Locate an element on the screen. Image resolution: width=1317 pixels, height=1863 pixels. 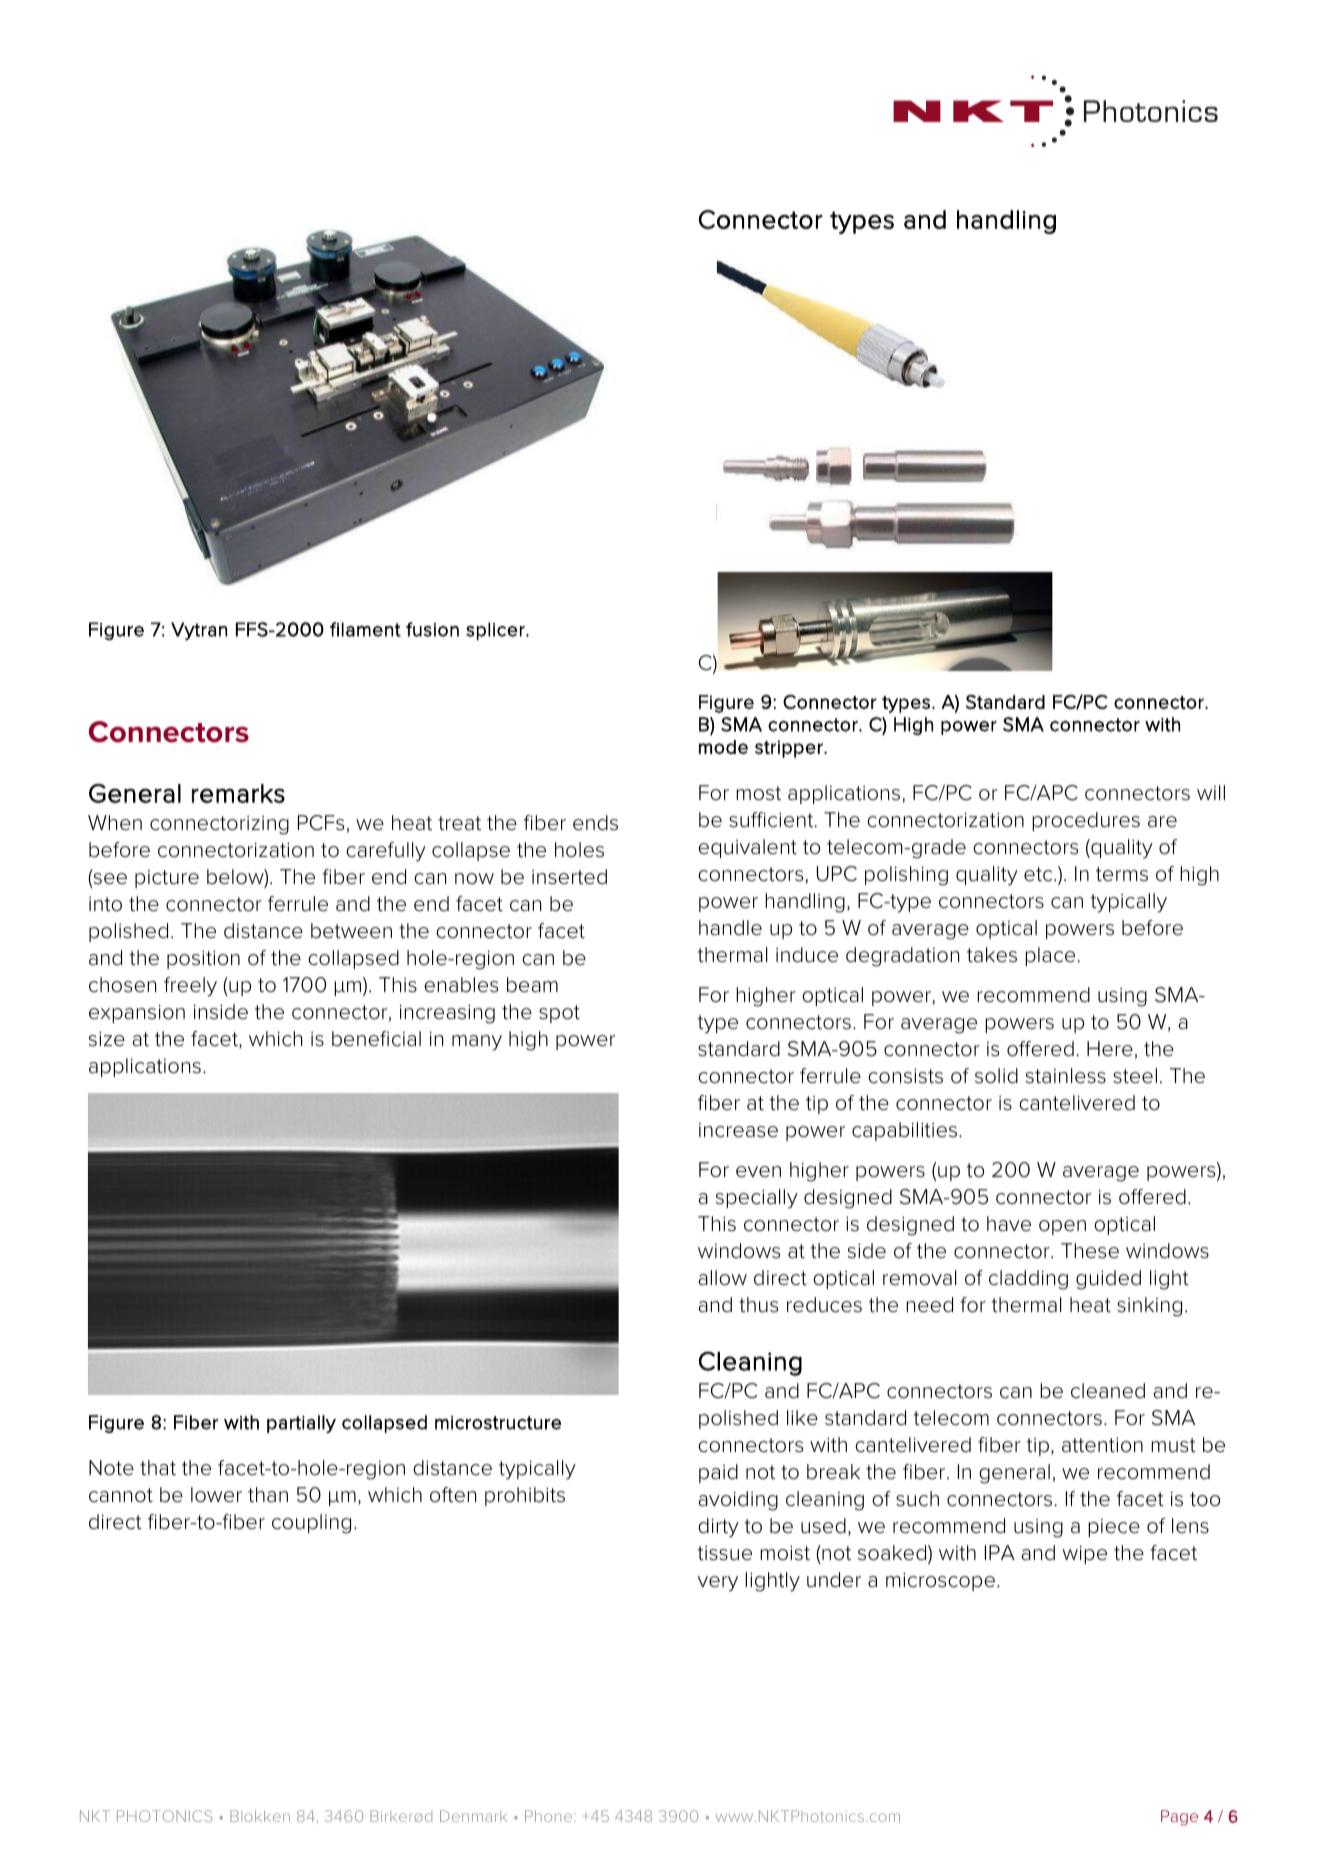
will is located at coordinates (1211, 792).
